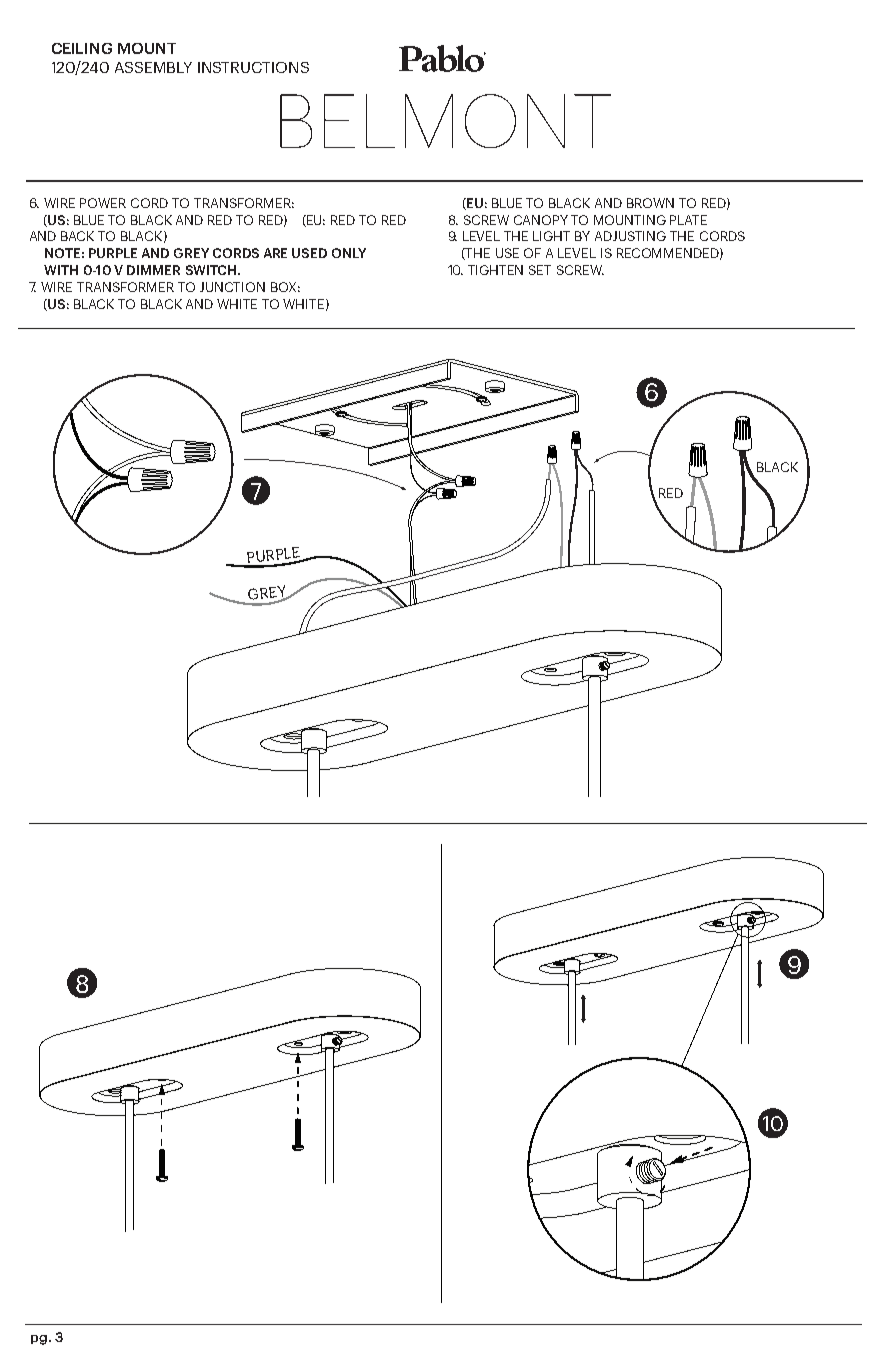 The image size is (887, 1372). What do you see at coordinates (540, 270) in the page?
I see `SET` at bounding box center [540, 270].
